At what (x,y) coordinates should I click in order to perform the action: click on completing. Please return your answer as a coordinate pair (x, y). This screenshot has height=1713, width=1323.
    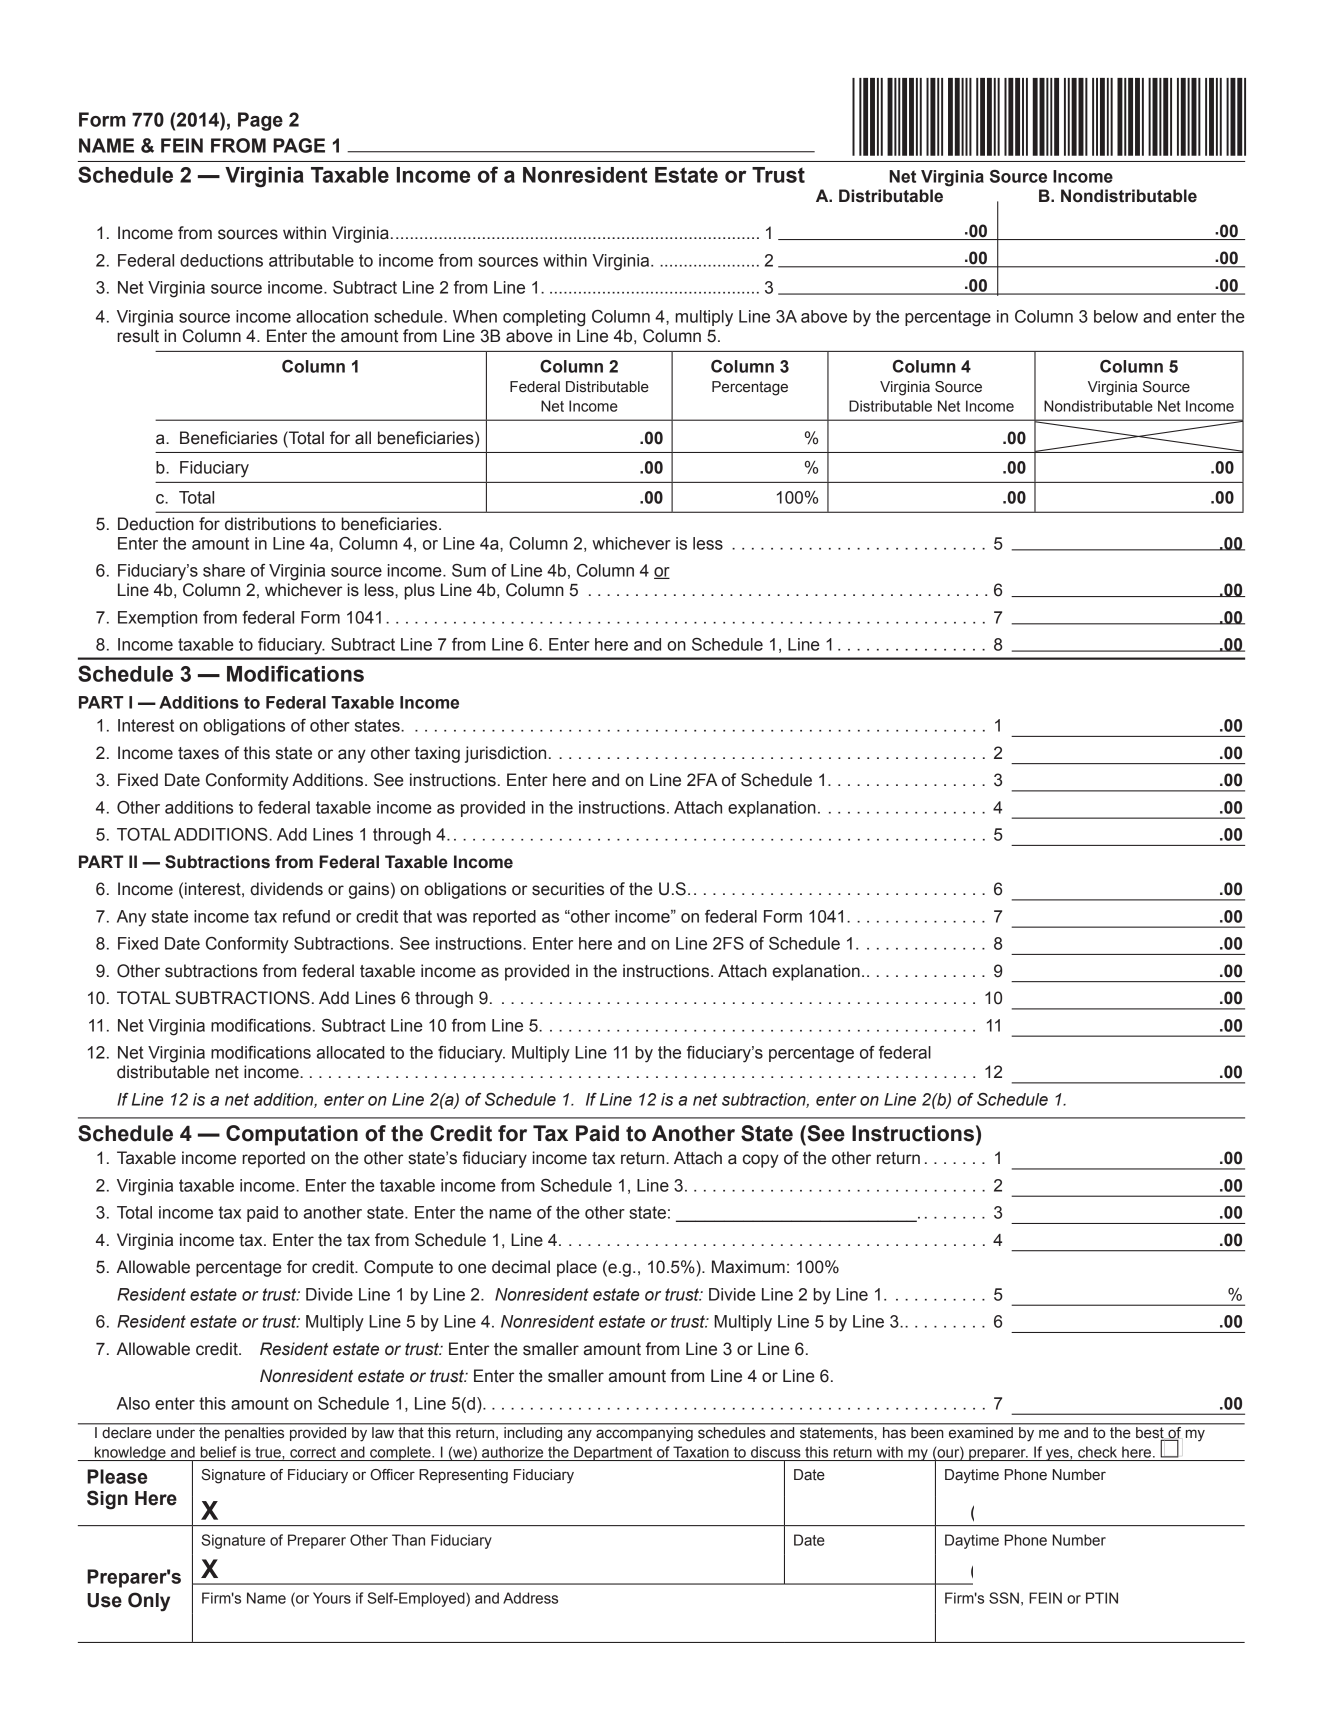
    Looking at the image, I should click on (544, 318).
